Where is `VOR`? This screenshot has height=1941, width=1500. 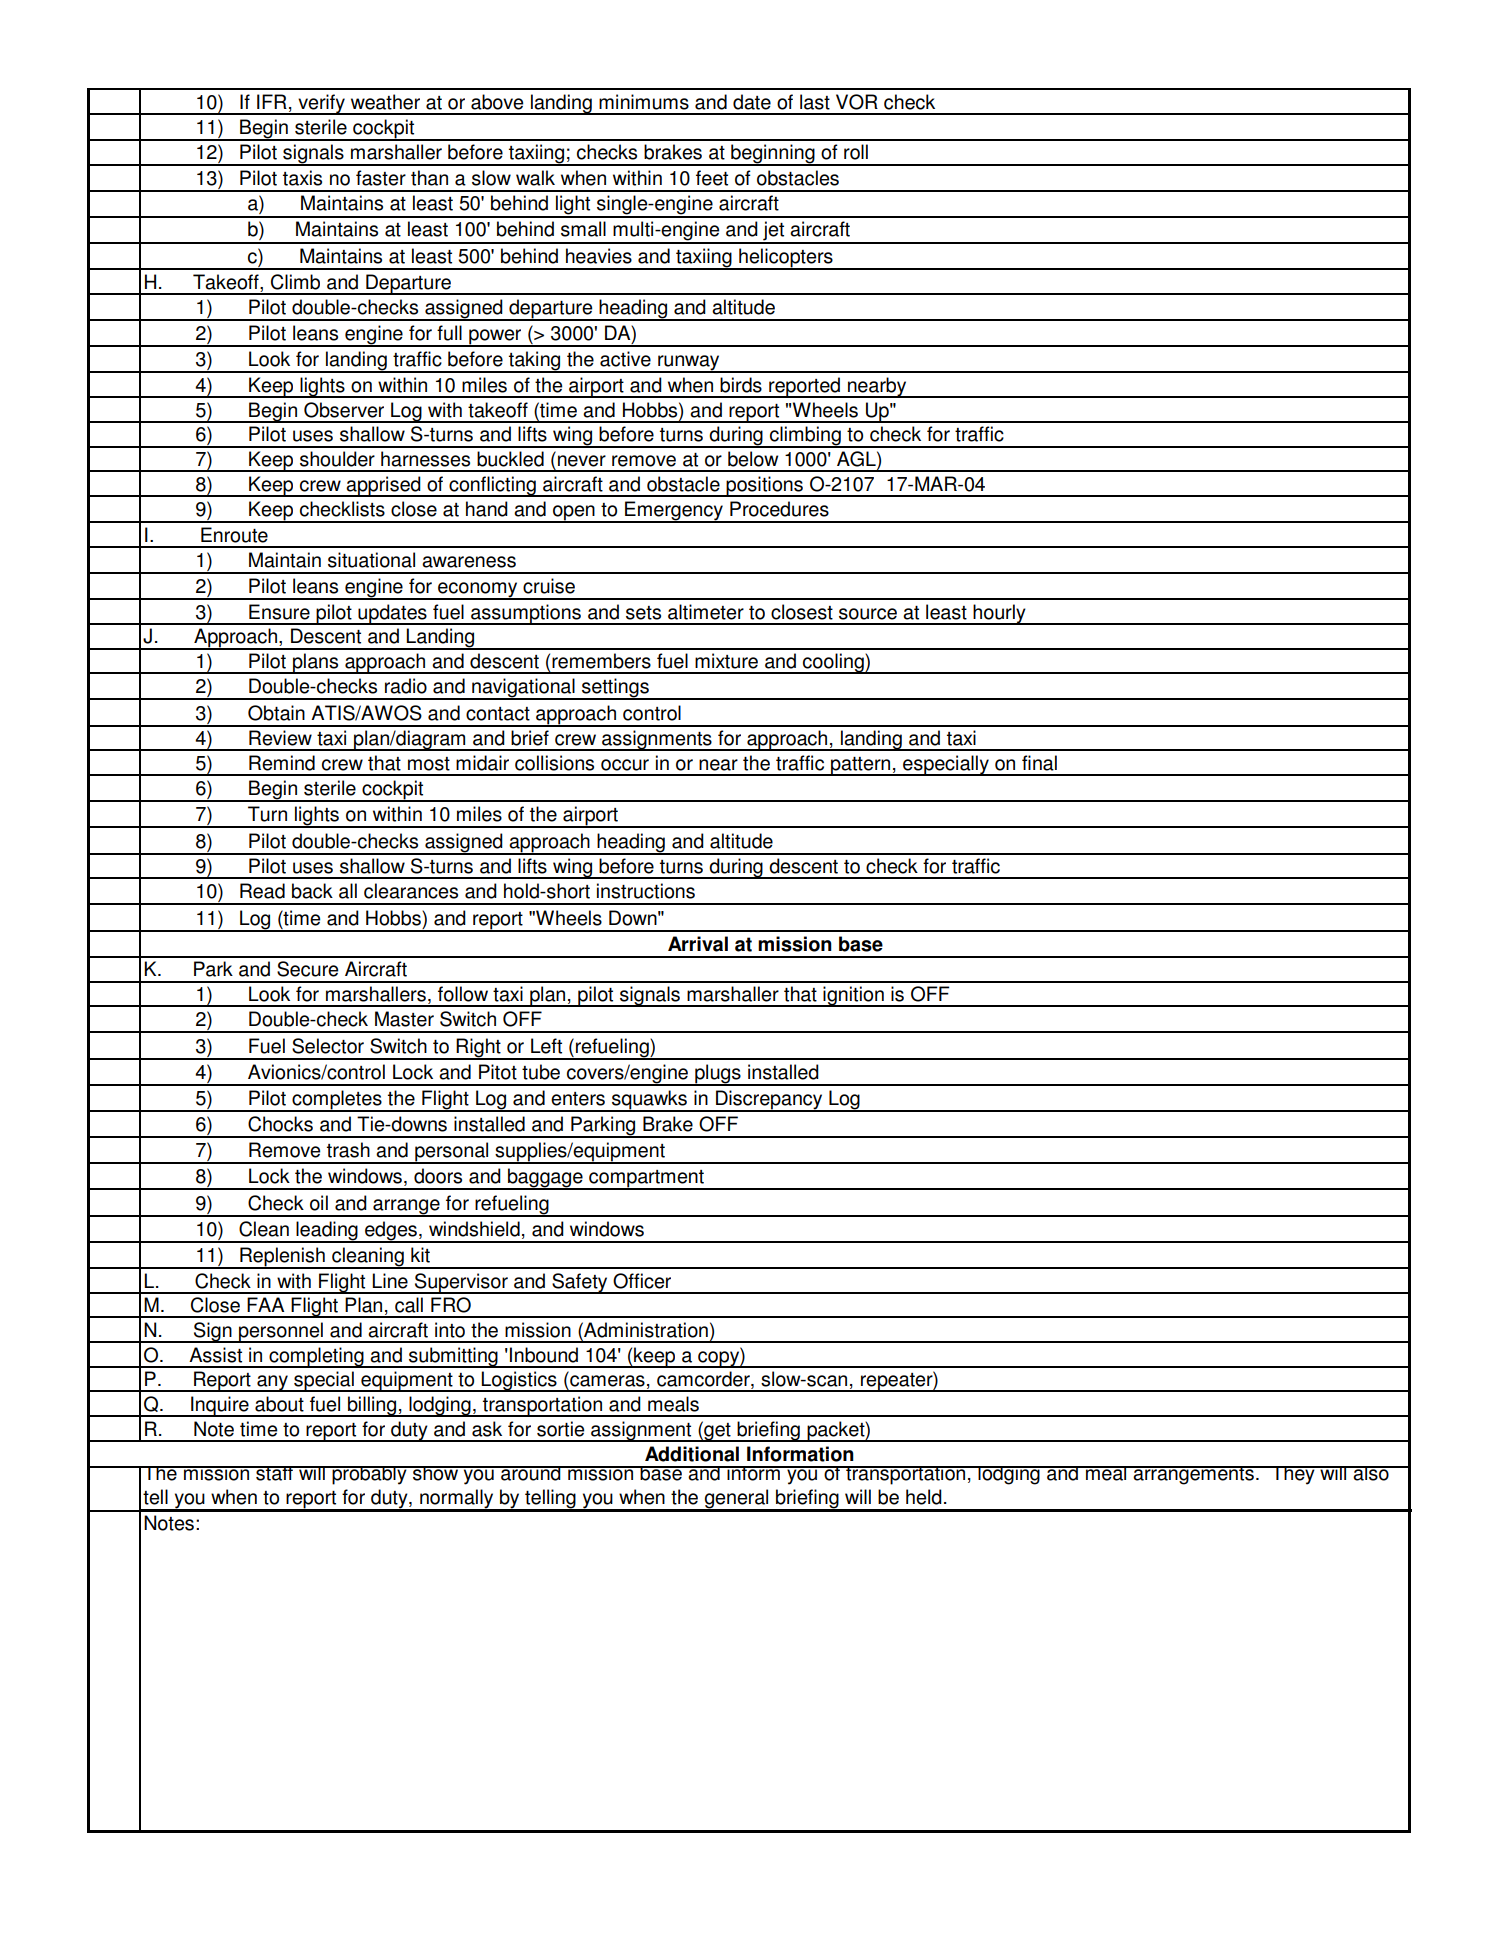
VOR is located at coordinates (857, 102).
